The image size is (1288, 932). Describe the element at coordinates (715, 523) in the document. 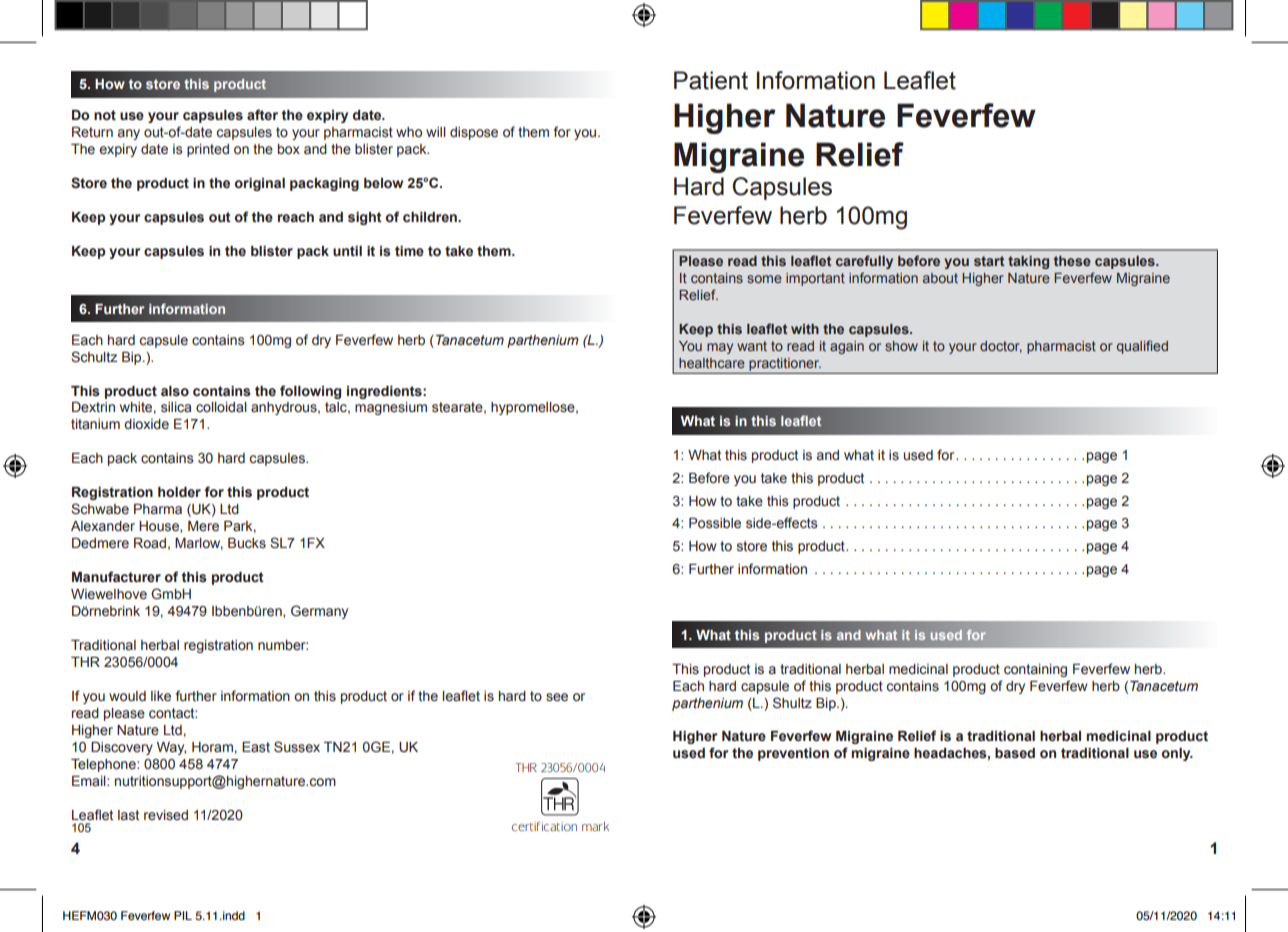

I see `Possible` at that location.
